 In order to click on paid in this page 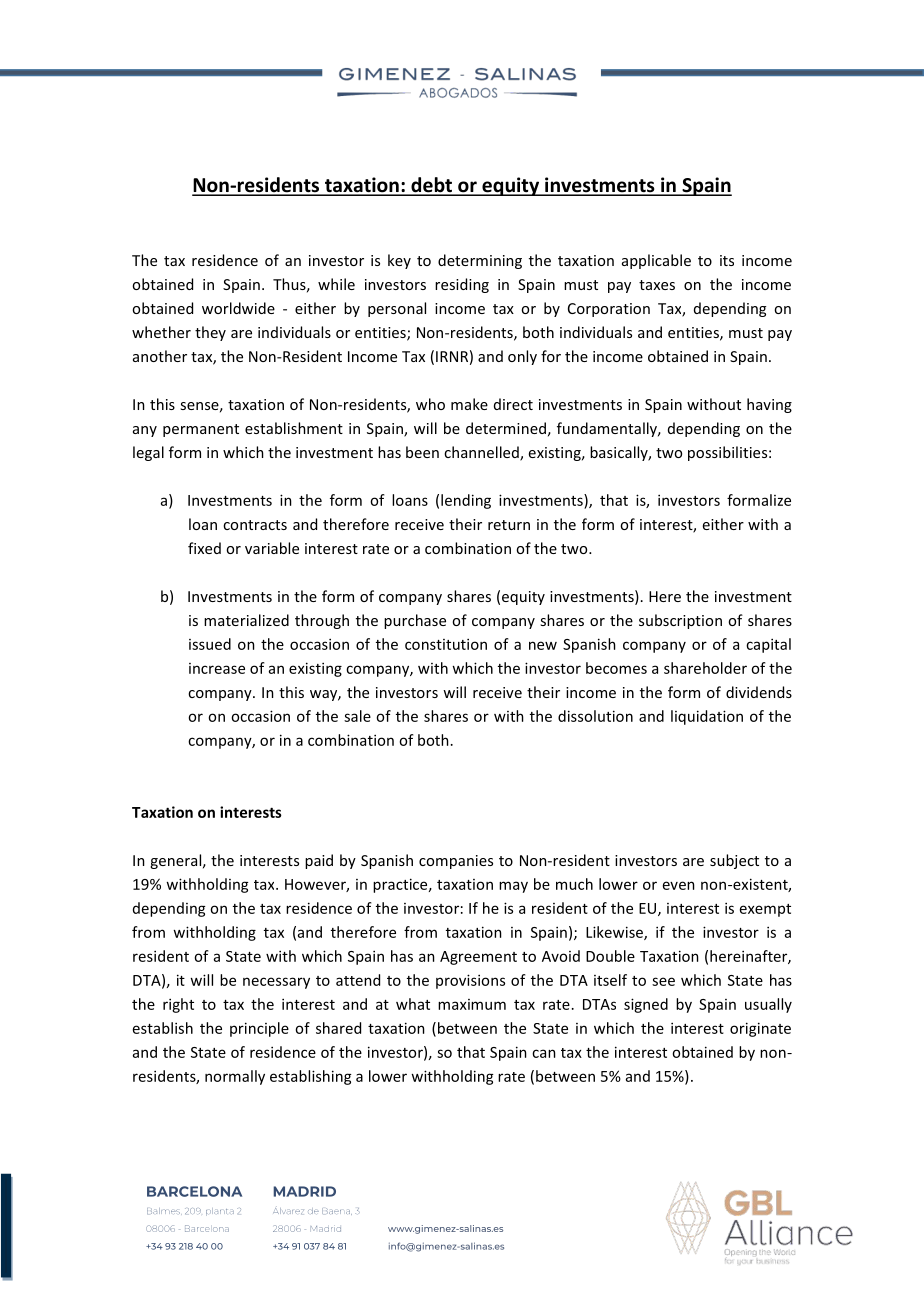, I will do `click(319, 861)`.
